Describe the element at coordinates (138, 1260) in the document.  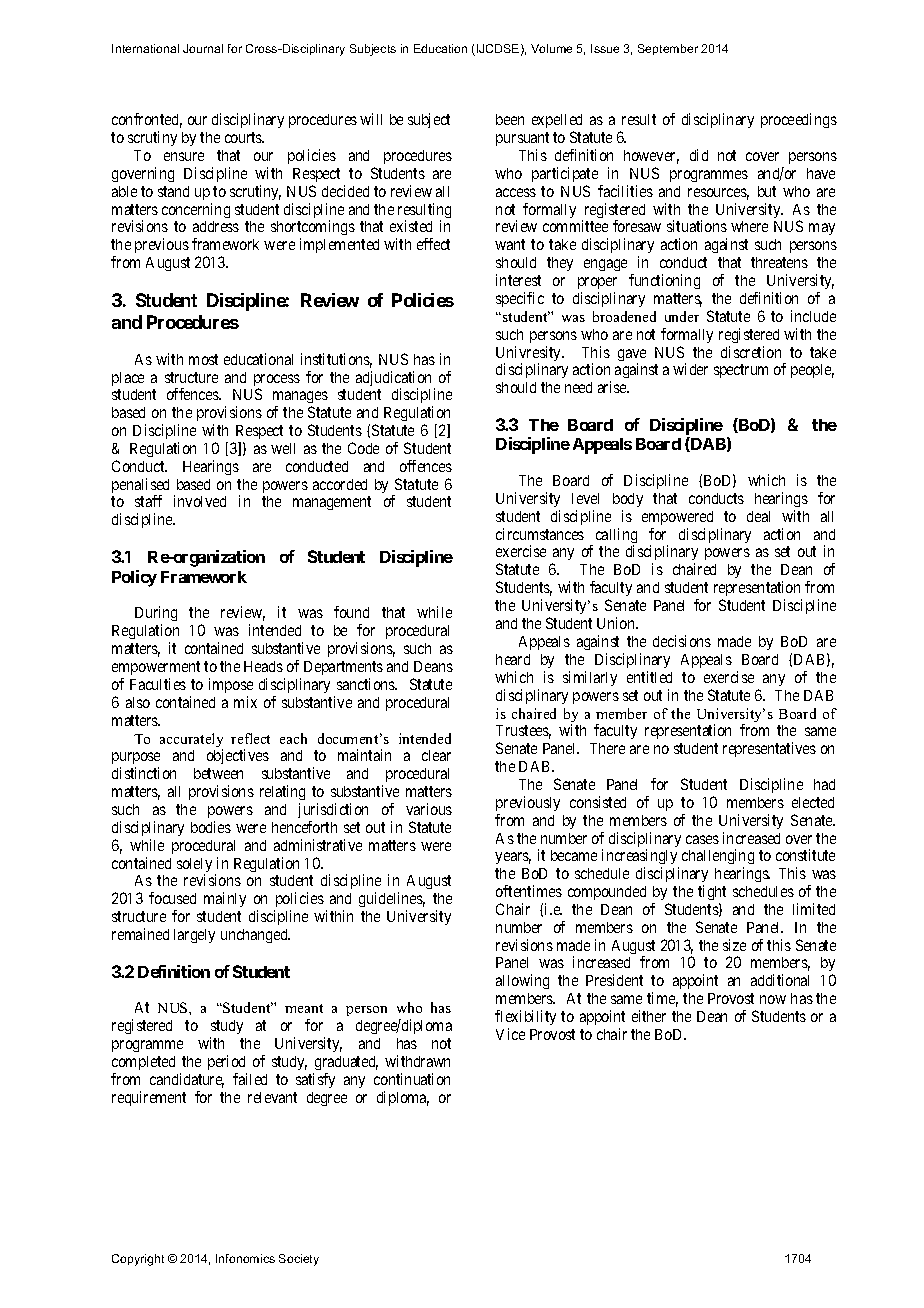
I see `Copyright` at that location.
